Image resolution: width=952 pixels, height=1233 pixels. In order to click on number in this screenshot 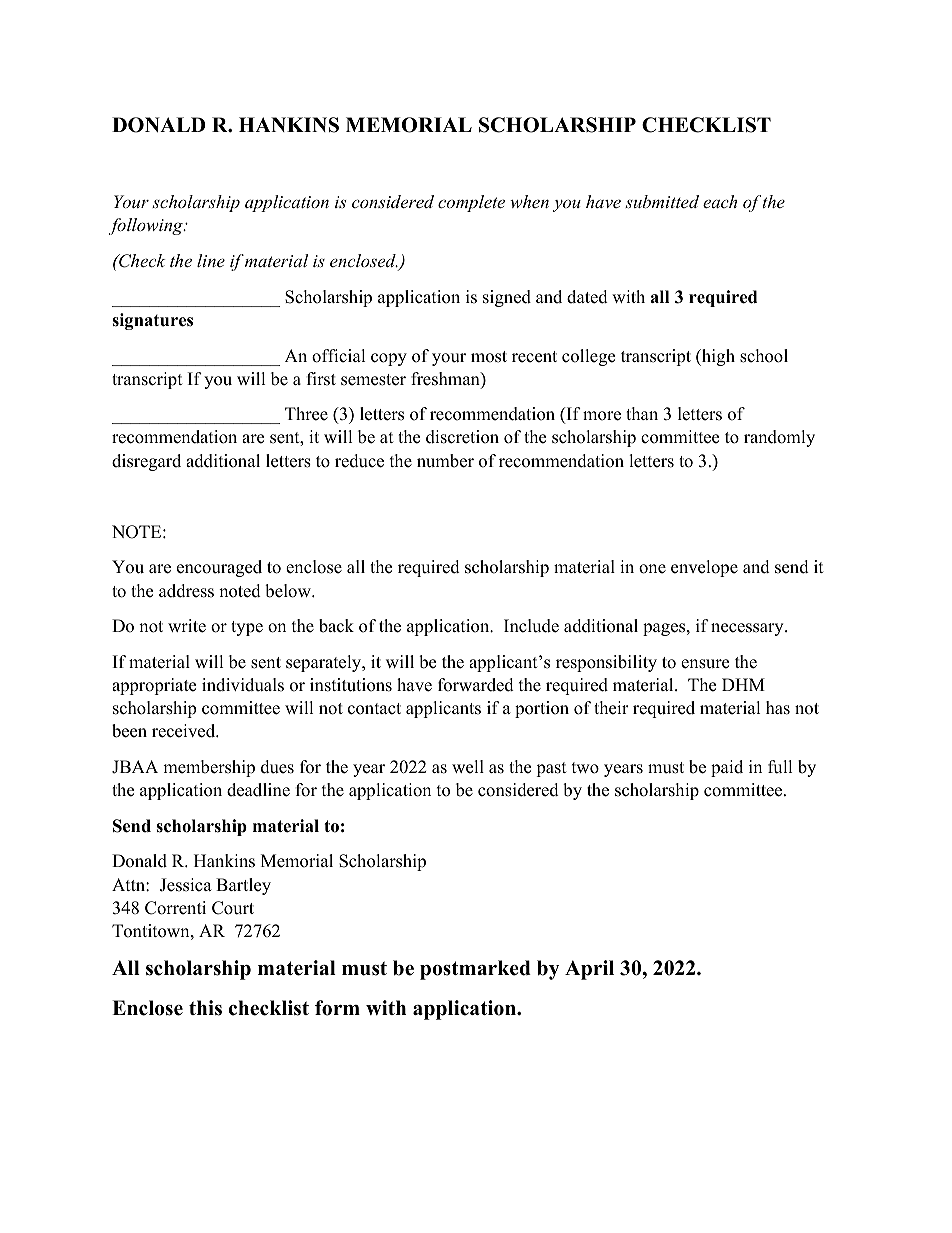, I will do `click(445, 461)`.
